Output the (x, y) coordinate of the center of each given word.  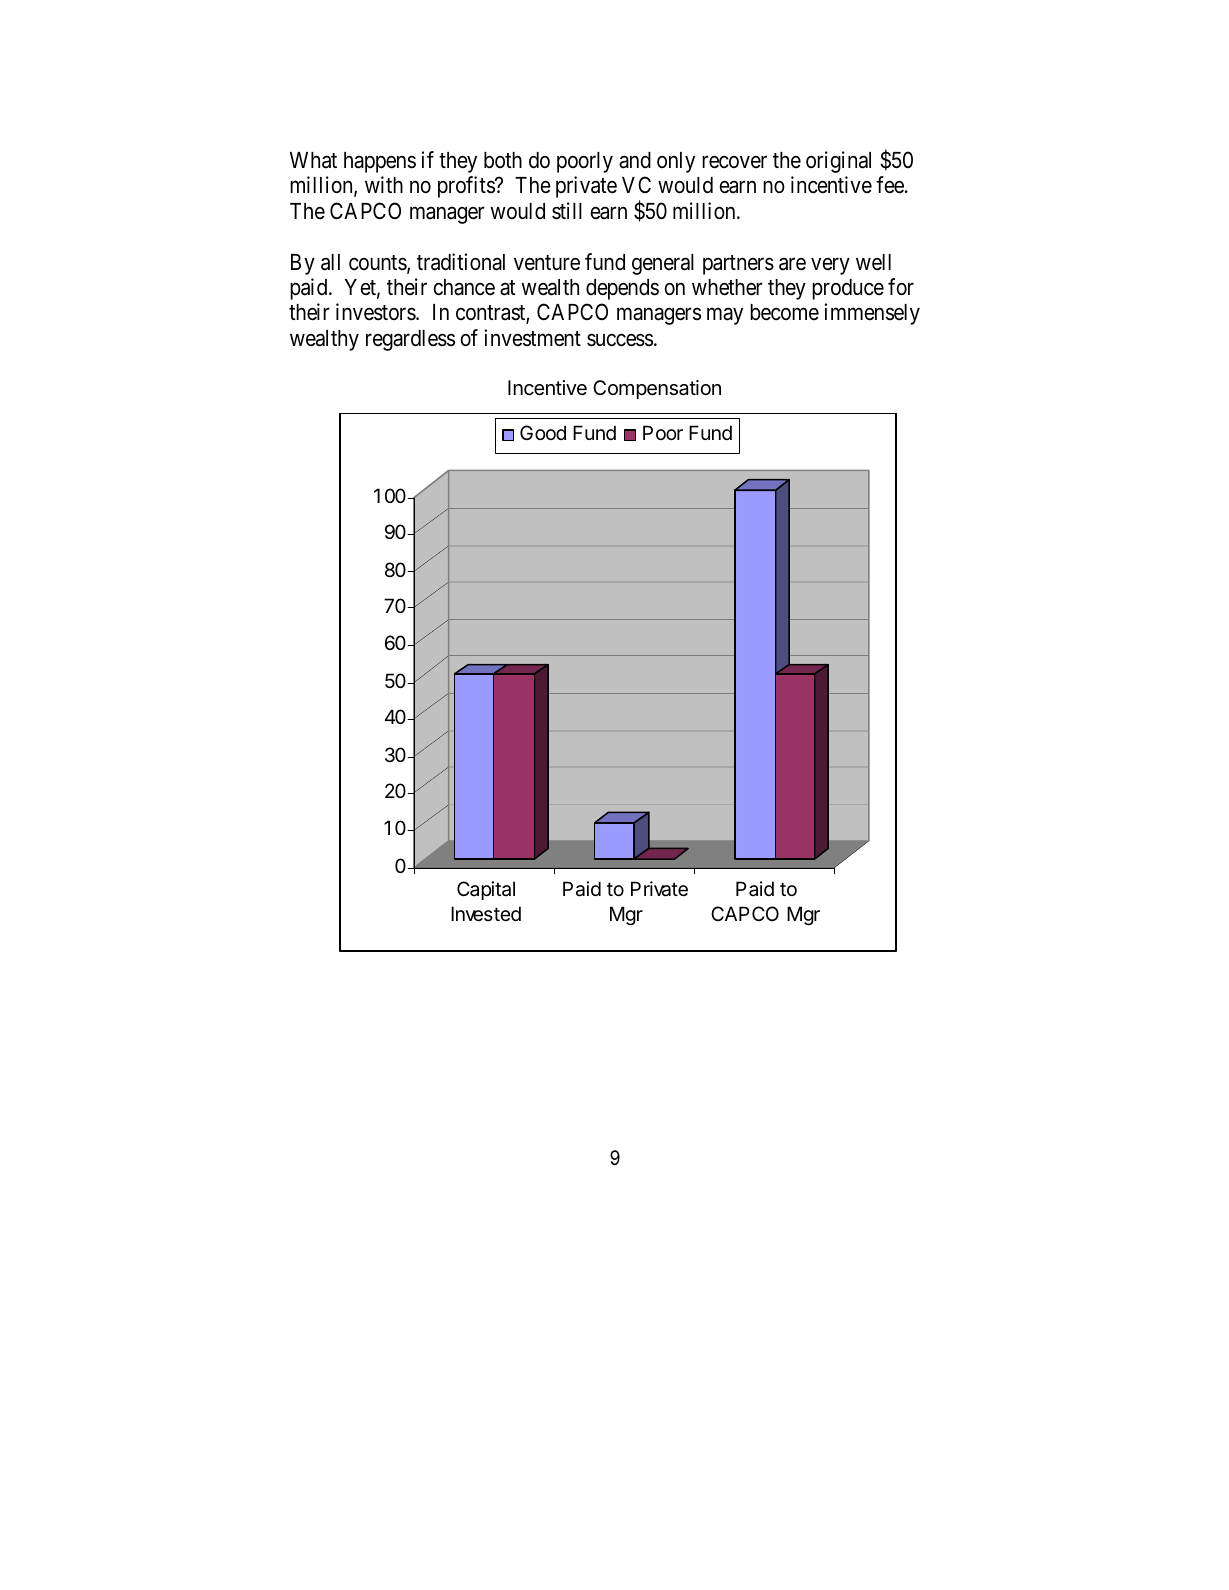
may (725, 316)
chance (464, 287)
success (620, 340)
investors (376, 312)
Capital (486, 890)
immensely (872, 314)
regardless (410, 340)
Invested (486, 914)
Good (543, 432)
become (784, 312)
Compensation (657, 389)
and (635, 160)
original (838, 162)
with (384, 184)
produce (848, 289)
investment (532, 338)
